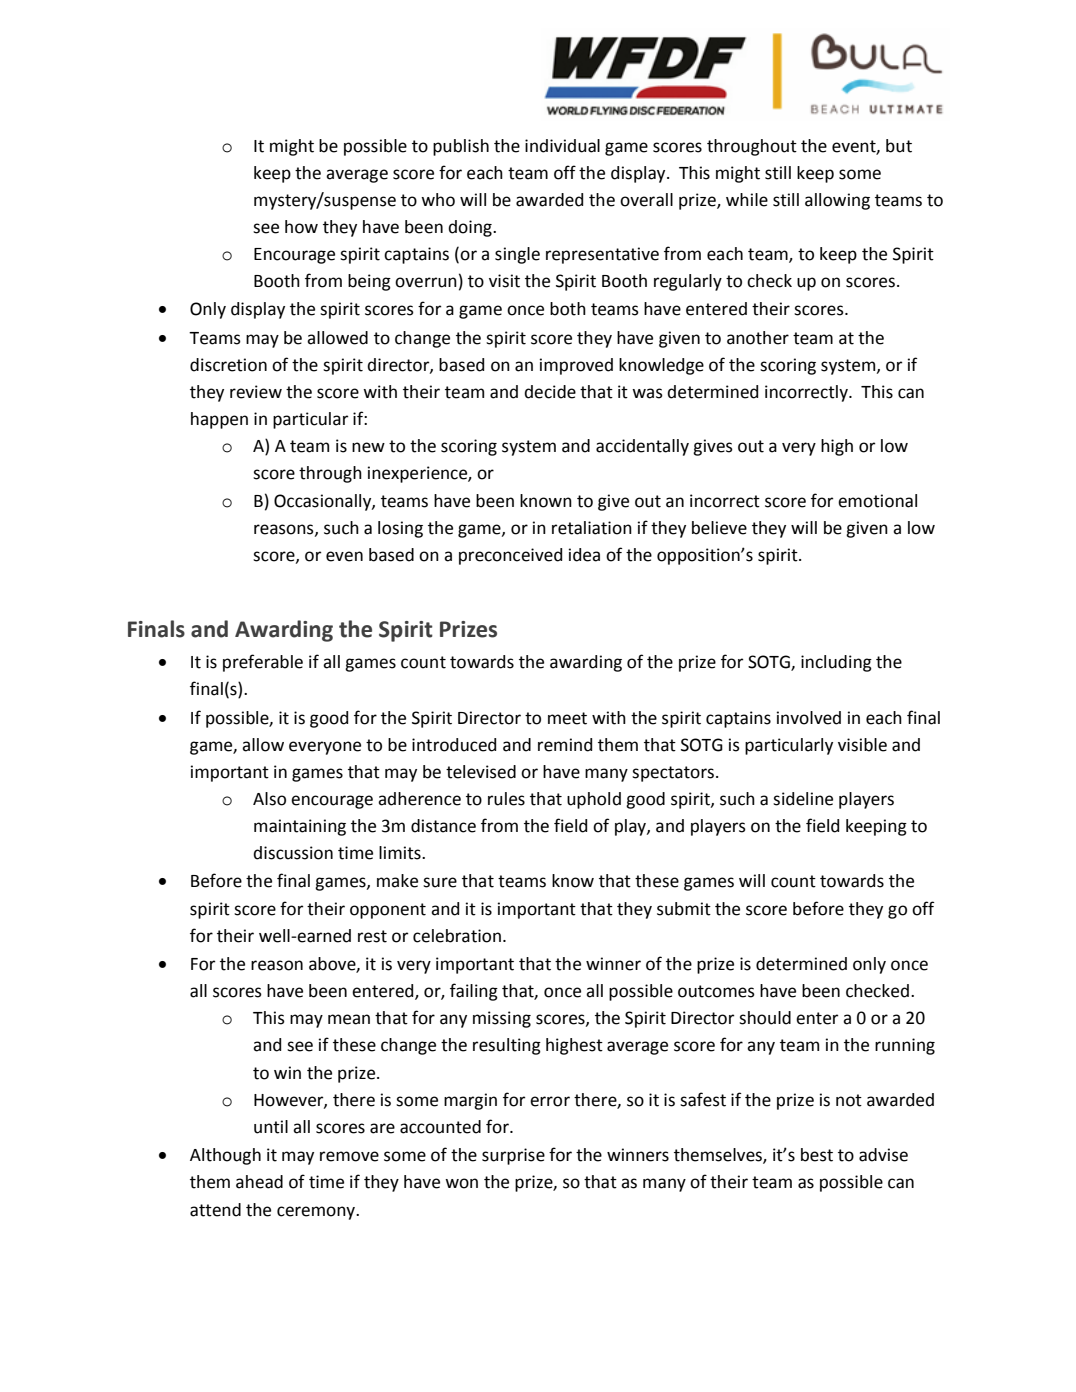  What do you see at coordinates (877, 501) in the screenshot?
I see `emotional` at bounding box center [877, 501].
